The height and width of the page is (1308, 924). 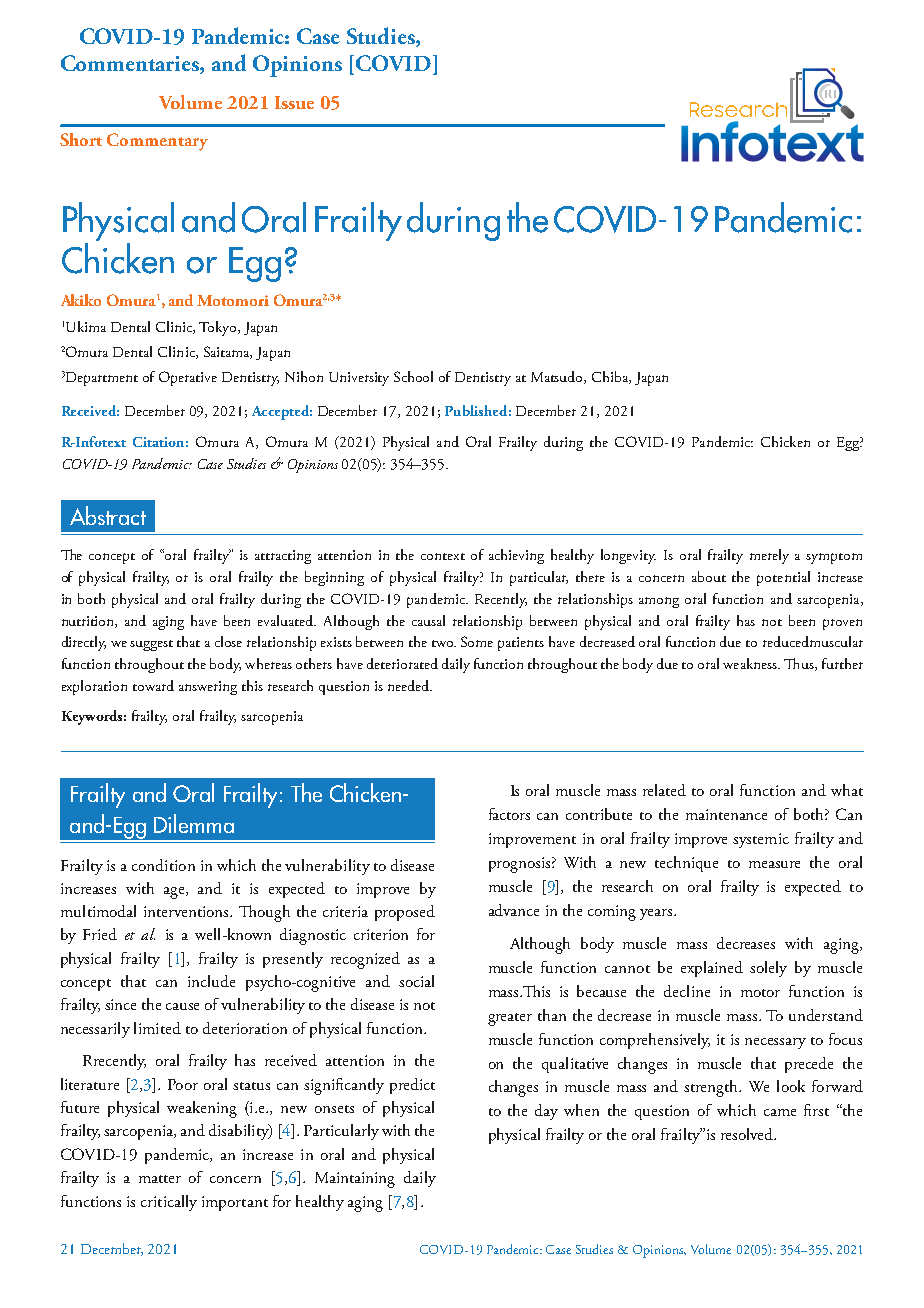 What do you see at coordinates (163, 865) in the page?
I see `condition` at bounding box center [163, 865].
